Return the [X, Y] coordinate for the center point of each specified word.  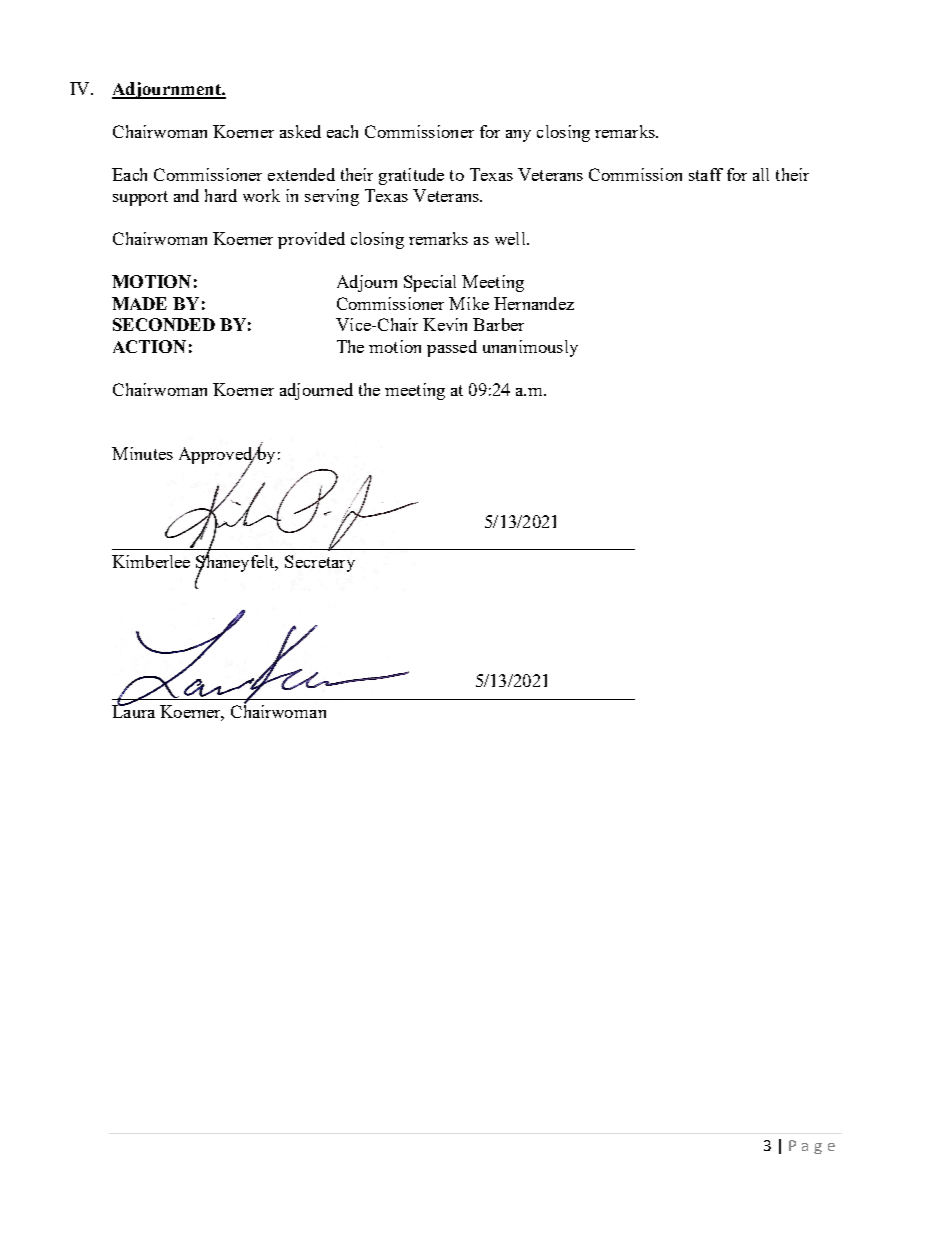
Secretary [320, 563]
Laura [133, 710]
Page [812, 1147]
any [518, 136]
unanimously [530, 348]
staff [706, 174]
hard [221, 195]
